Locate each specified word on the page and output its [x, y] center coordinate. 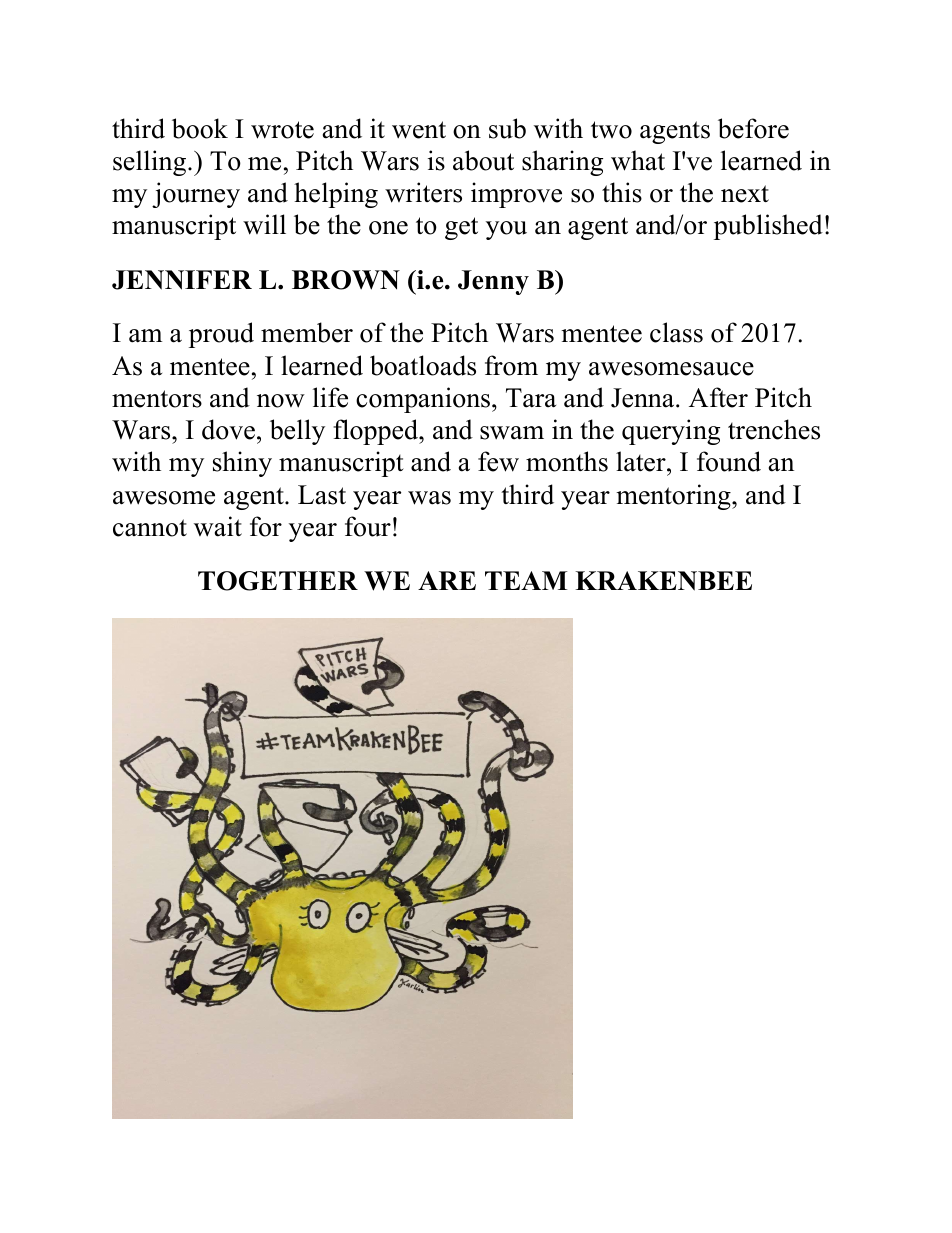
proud [221, 335]
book [200, 128]
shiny [242, 464]
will [264, 224]
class [676, 332]
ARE [447, 580]
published [768, 227]
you [506, 230]
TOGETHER [278, 581]
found [729, 461]
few [498, 461]
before [753, 128]
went [419, 130]
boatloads [423, 365]
